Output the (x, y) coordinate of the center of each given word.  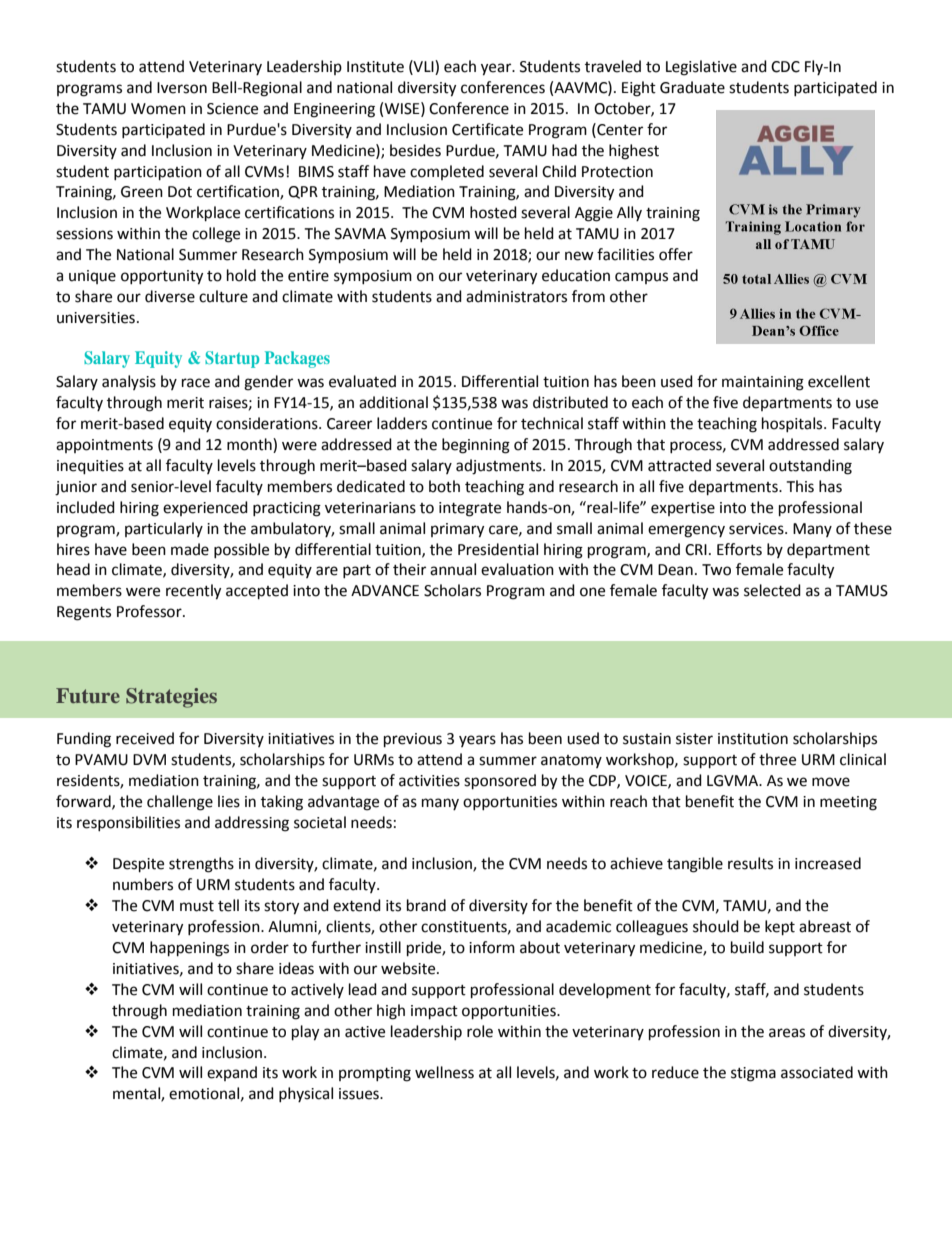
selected (772, 590)
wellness (444, 1072)
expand (232, 1073)
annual (453, 569)
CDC (785, 67)
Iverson (182, 88)
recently (193, 592)
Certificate (487, 129)
